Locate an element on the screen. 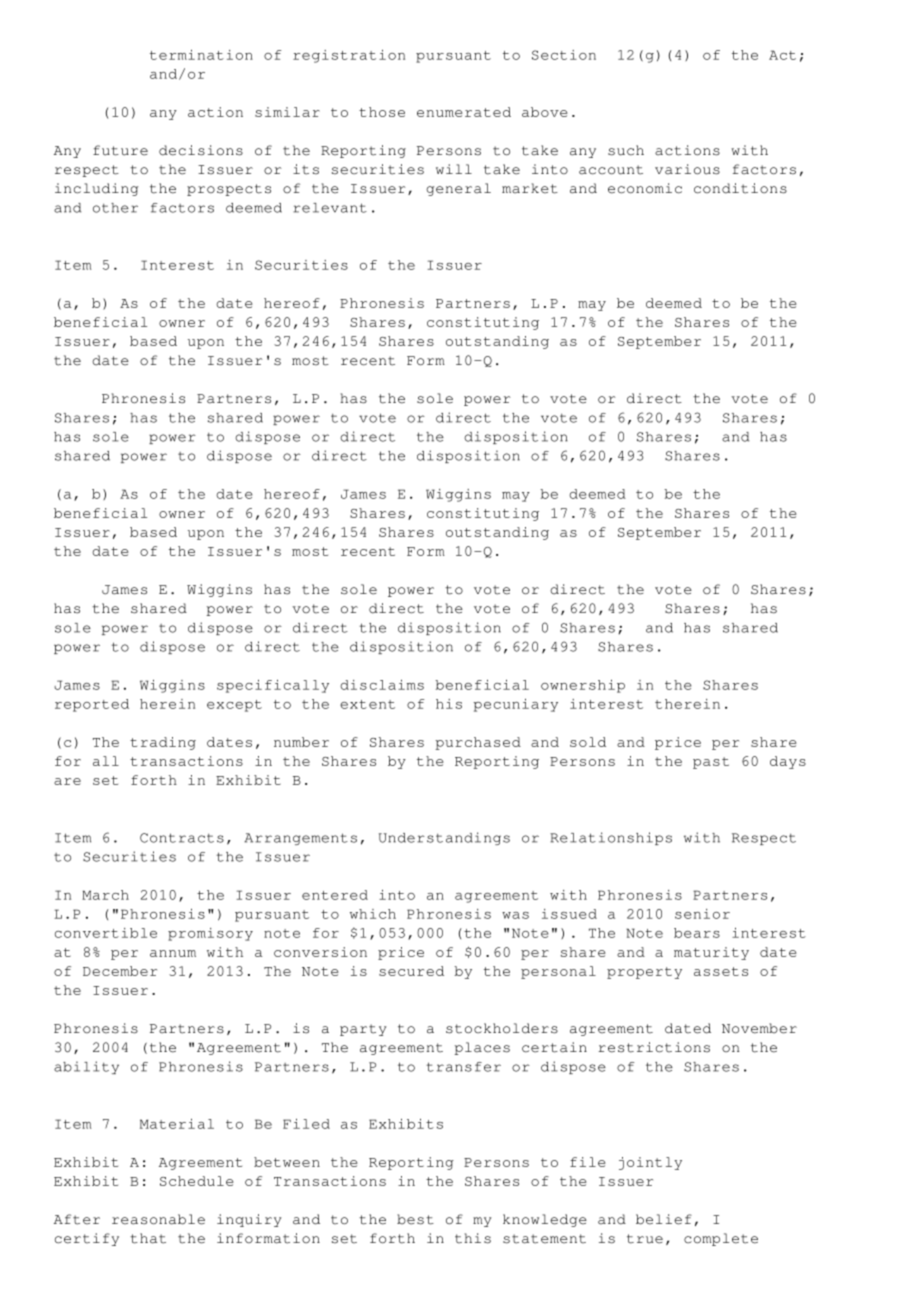 This screenshot has width=924, height=1308. reasonable is located at coordinates (158, 1219).
